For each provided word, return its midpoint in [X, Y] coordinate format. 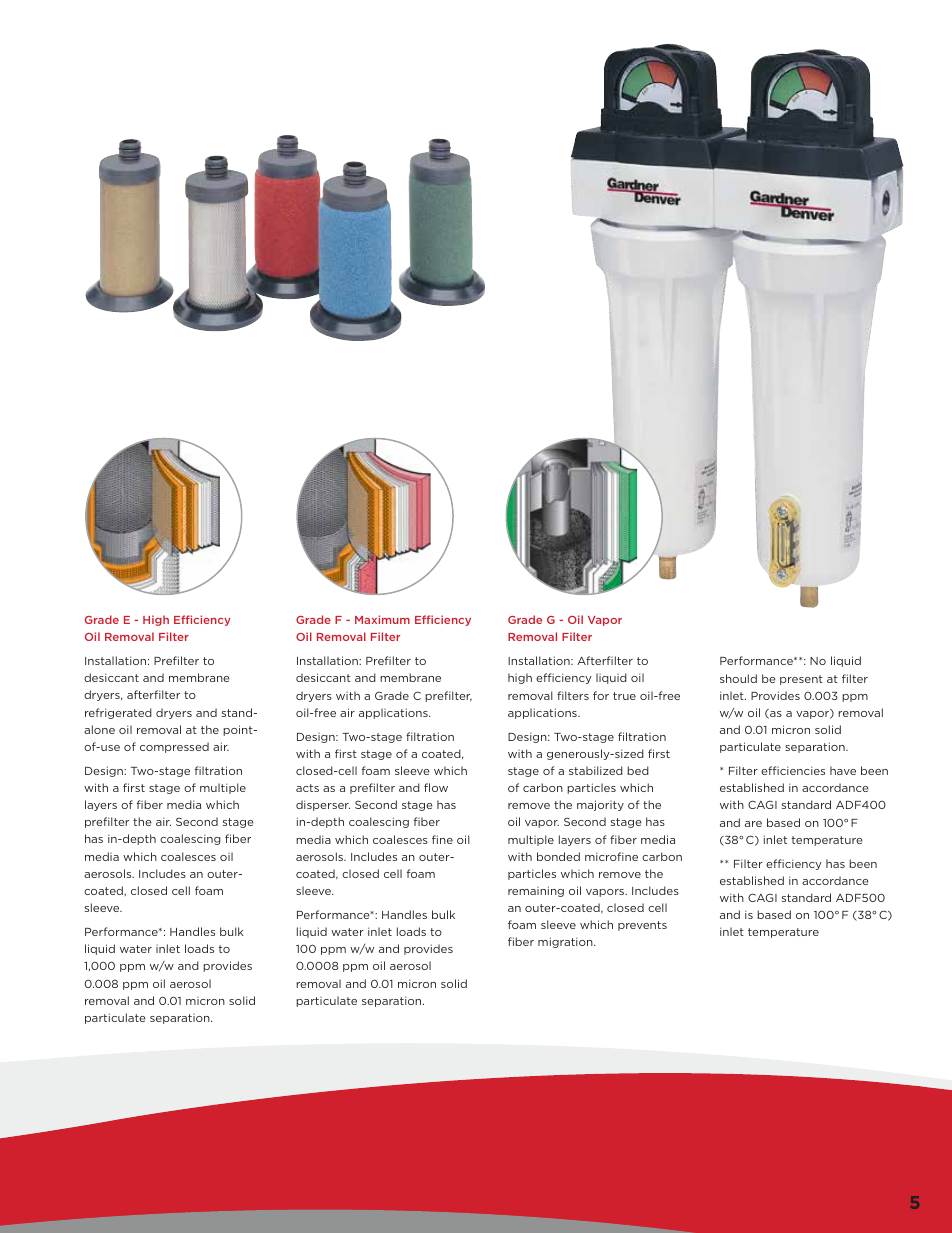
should [738, 678]
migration [566, 942]
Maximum [382, 619]
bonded [558, 856]
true [624, 696]
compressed [174, 747]
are [753, 824]
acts [307, 788]
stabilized [596, 770]
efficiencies [793, 770]
